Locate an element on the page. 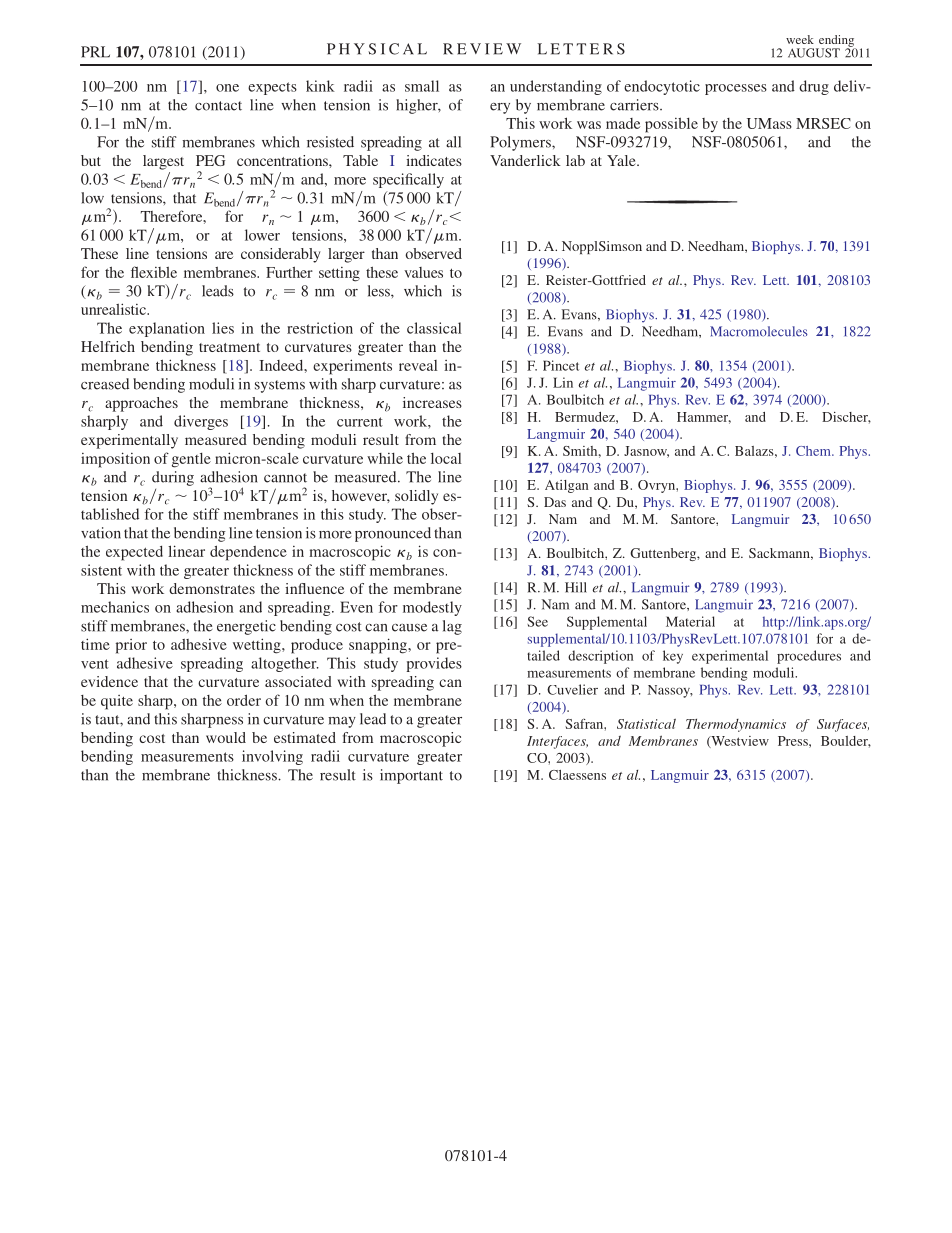 The image size is (952, 1233). important is located at coordinates (411, 776).
